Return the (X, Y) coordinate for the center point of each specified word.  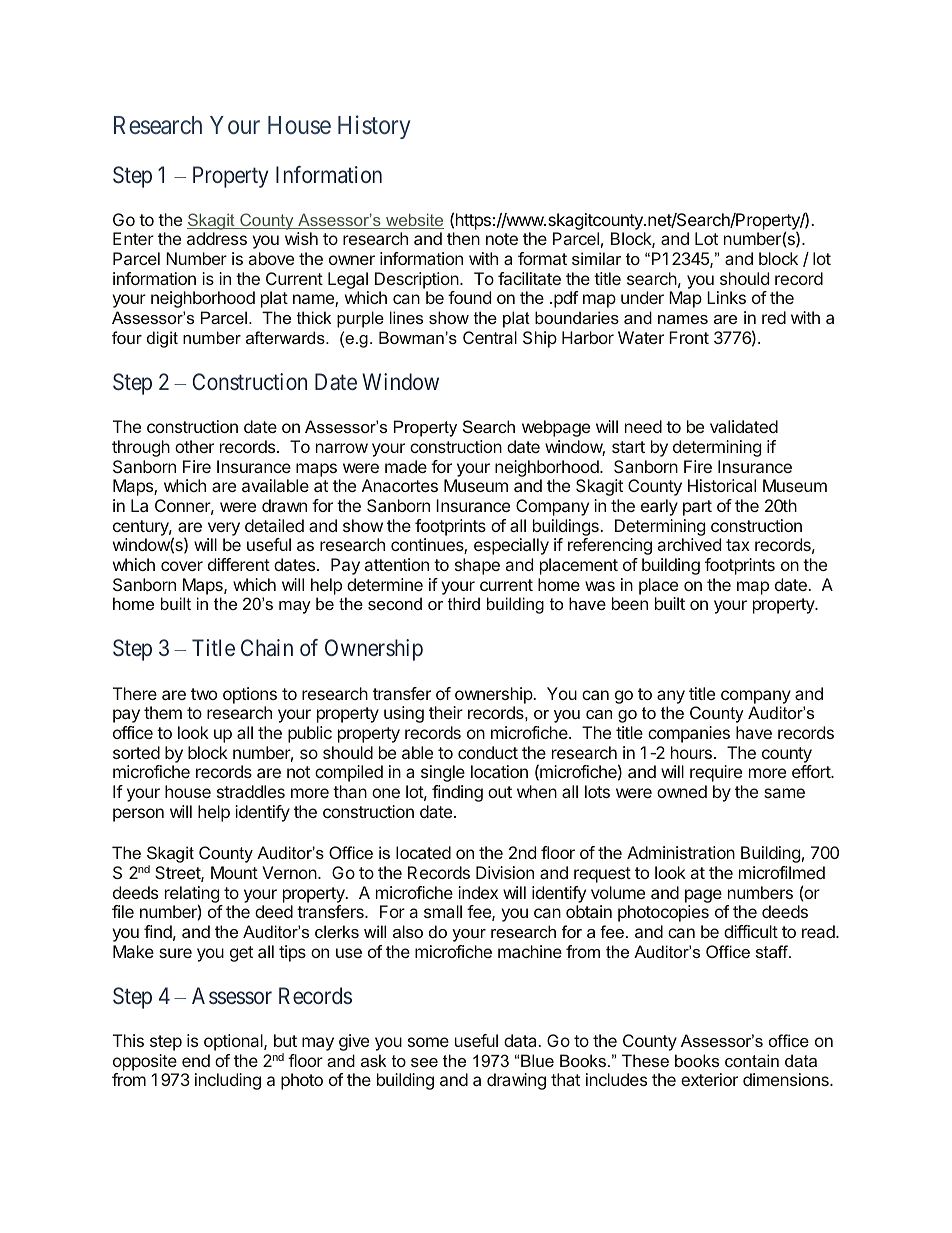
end (196, 1060)
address (217, 238)
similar (596, 258)
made (406, 466)
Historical (722, 485)
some (428, 1042)
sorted (136, 752)
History (374, 127)
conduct (488, 752)
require (716, 773)
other (194, 446)
